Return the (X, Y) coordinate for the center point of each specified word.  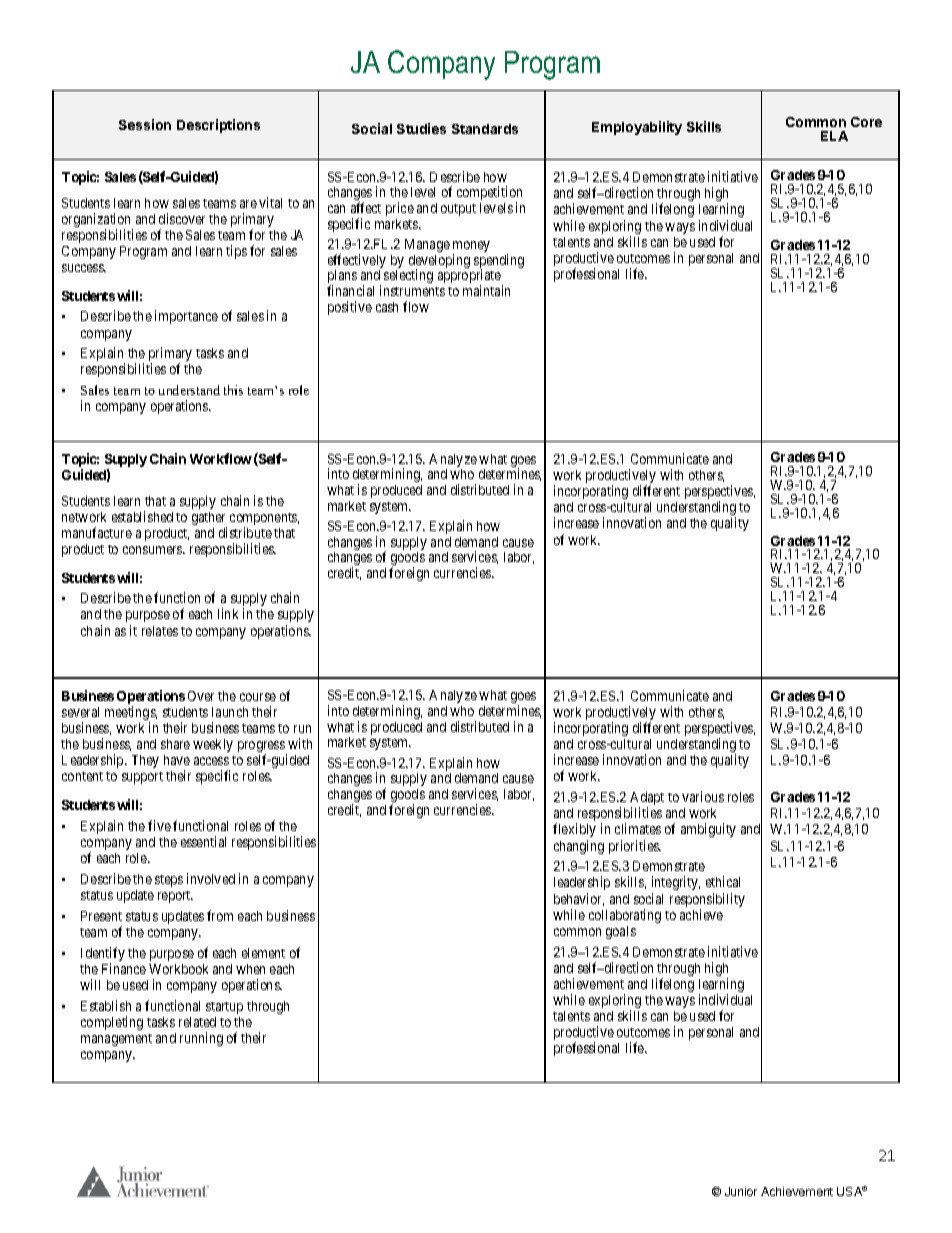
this (233, 390)
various (703, 796)
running (201, 1039)
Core (866, 122)
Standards (485, 129)
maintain (486, 290)
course (258, 697)
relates (160, 631)
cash (387, 307)
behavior (579, 899)
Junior (741, 1191)
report (175, 897)
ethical (723, 881)
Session (145, 124)
